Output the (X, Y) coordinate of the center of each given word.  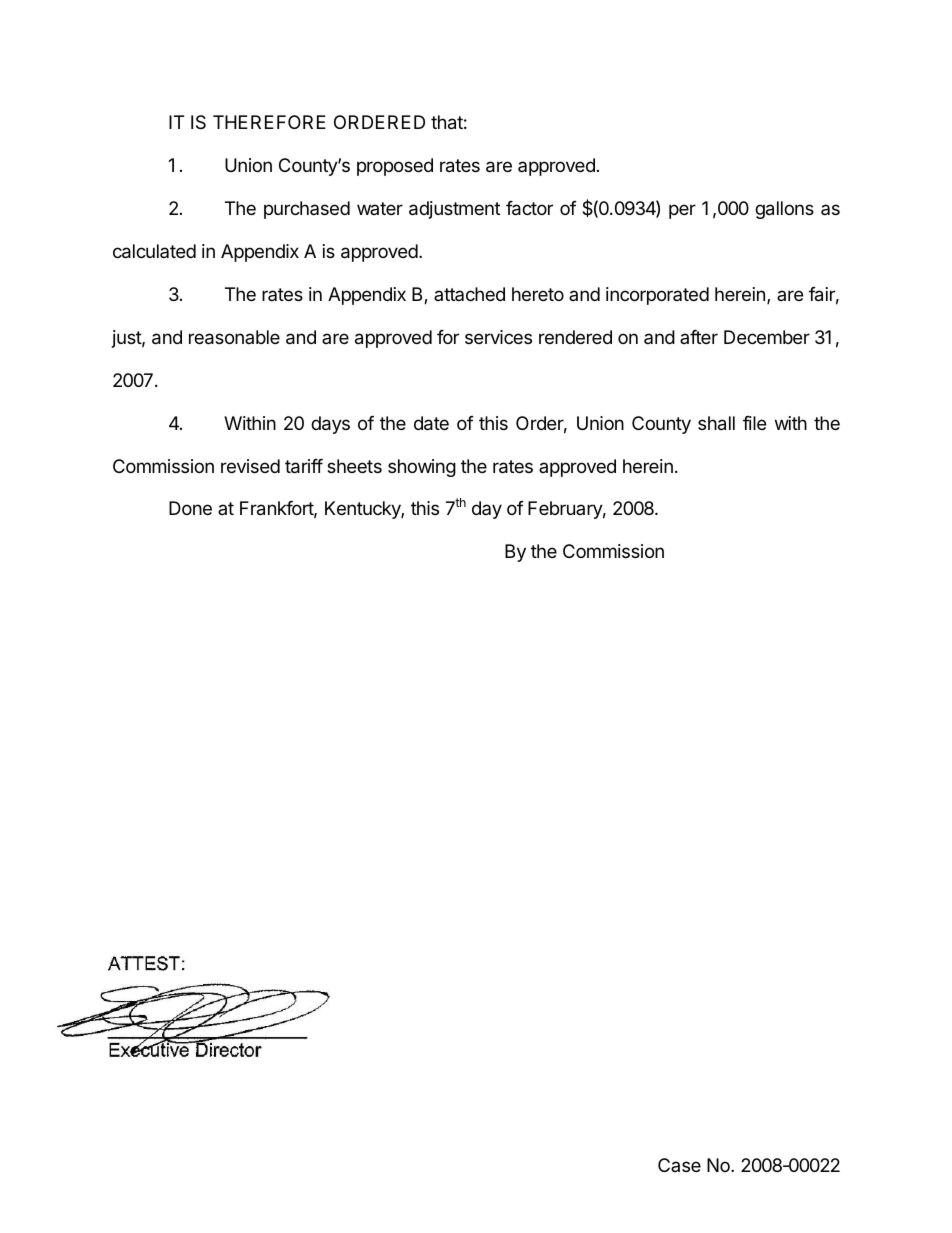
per (682, 211)
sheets (354, 466)
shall (716, 423)
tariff (304, 466)
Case (679, 1165)
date (431, 423)
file (754, 423)
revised (250, 466)
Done (190, 508)
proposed (395, 167)
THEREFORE (269, 122)
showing (422, 468)
